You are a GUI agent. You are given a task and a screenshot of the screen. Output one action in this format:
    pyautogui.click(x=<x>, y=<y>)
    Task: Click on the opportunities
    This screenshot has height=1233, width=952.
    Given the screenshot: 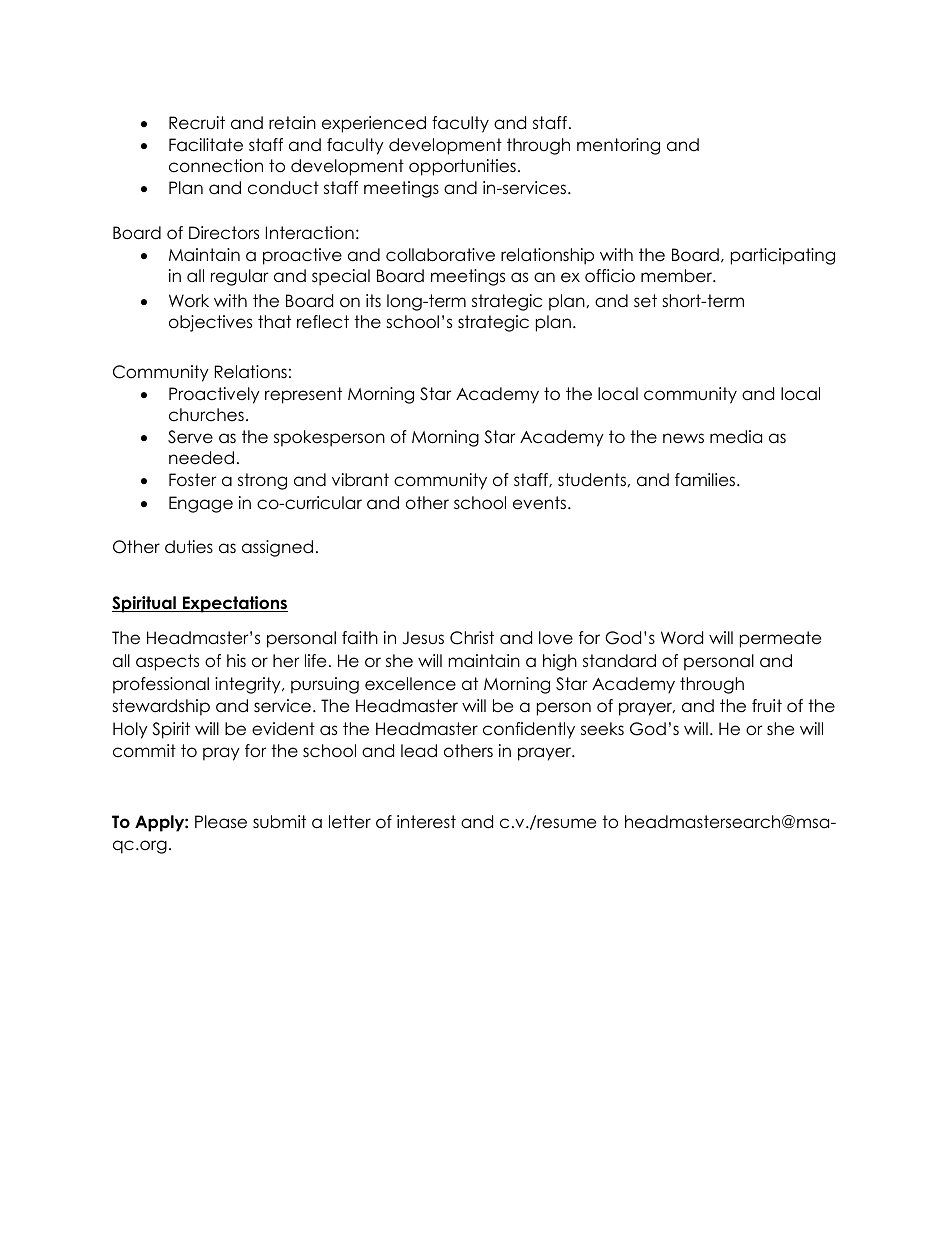 What is the action you would take?
    pyautogui.click(x=462, y=167)
